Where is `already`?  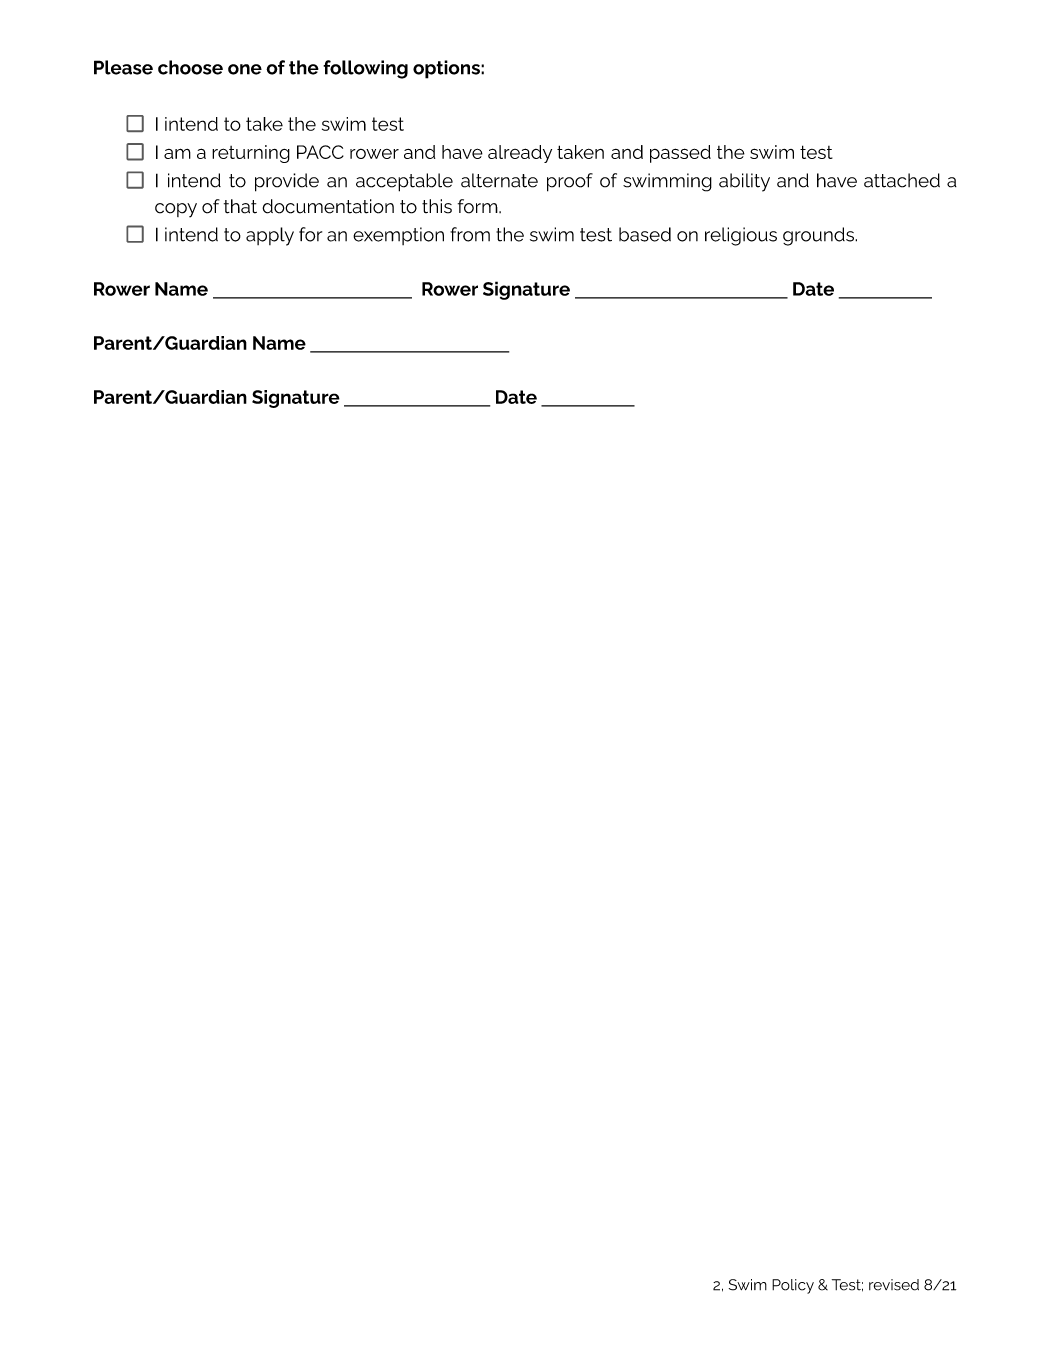 already is located at coordinates (520, 154).
